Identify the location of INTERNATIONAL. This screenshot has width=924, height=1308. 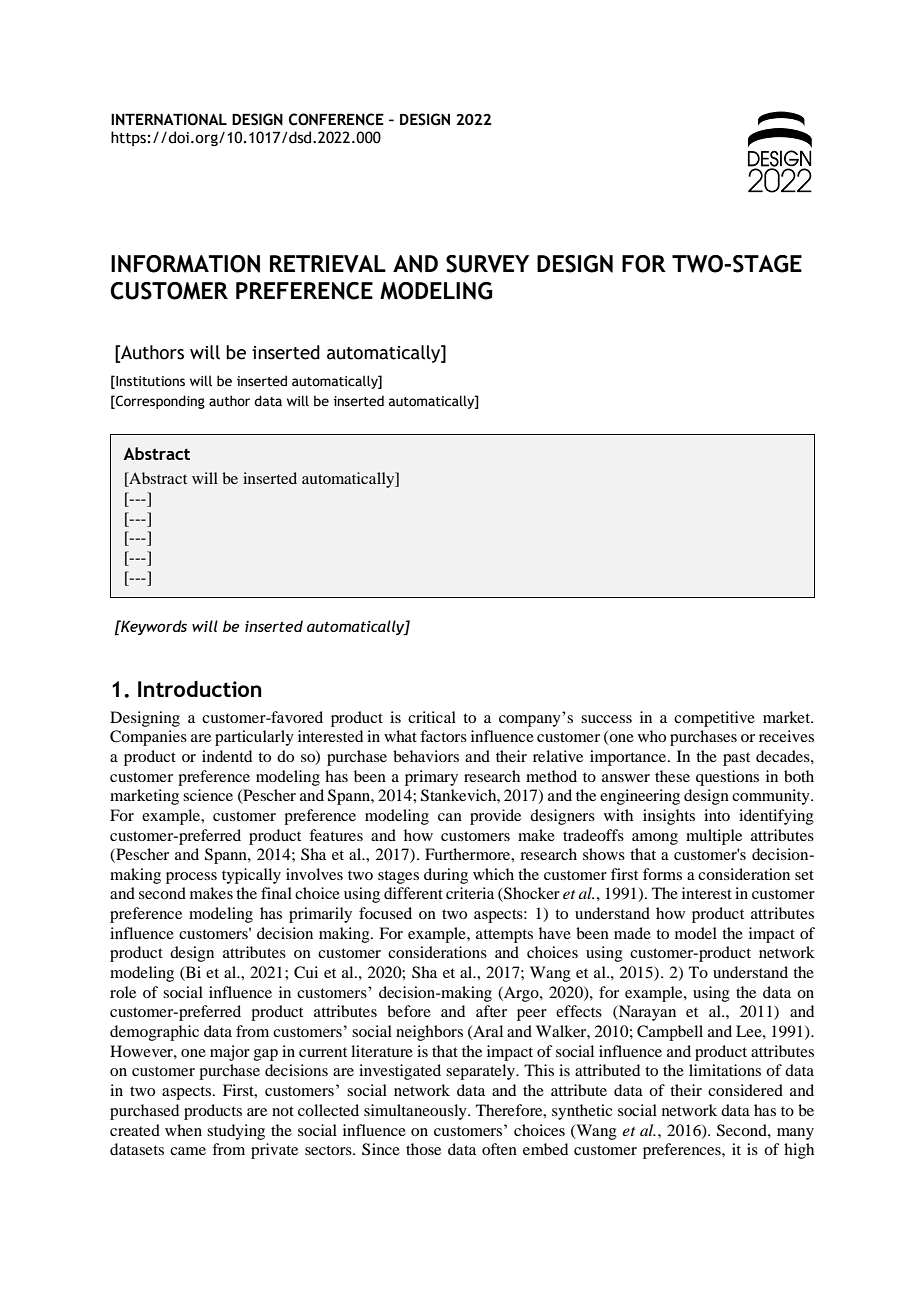
(169, 119).
